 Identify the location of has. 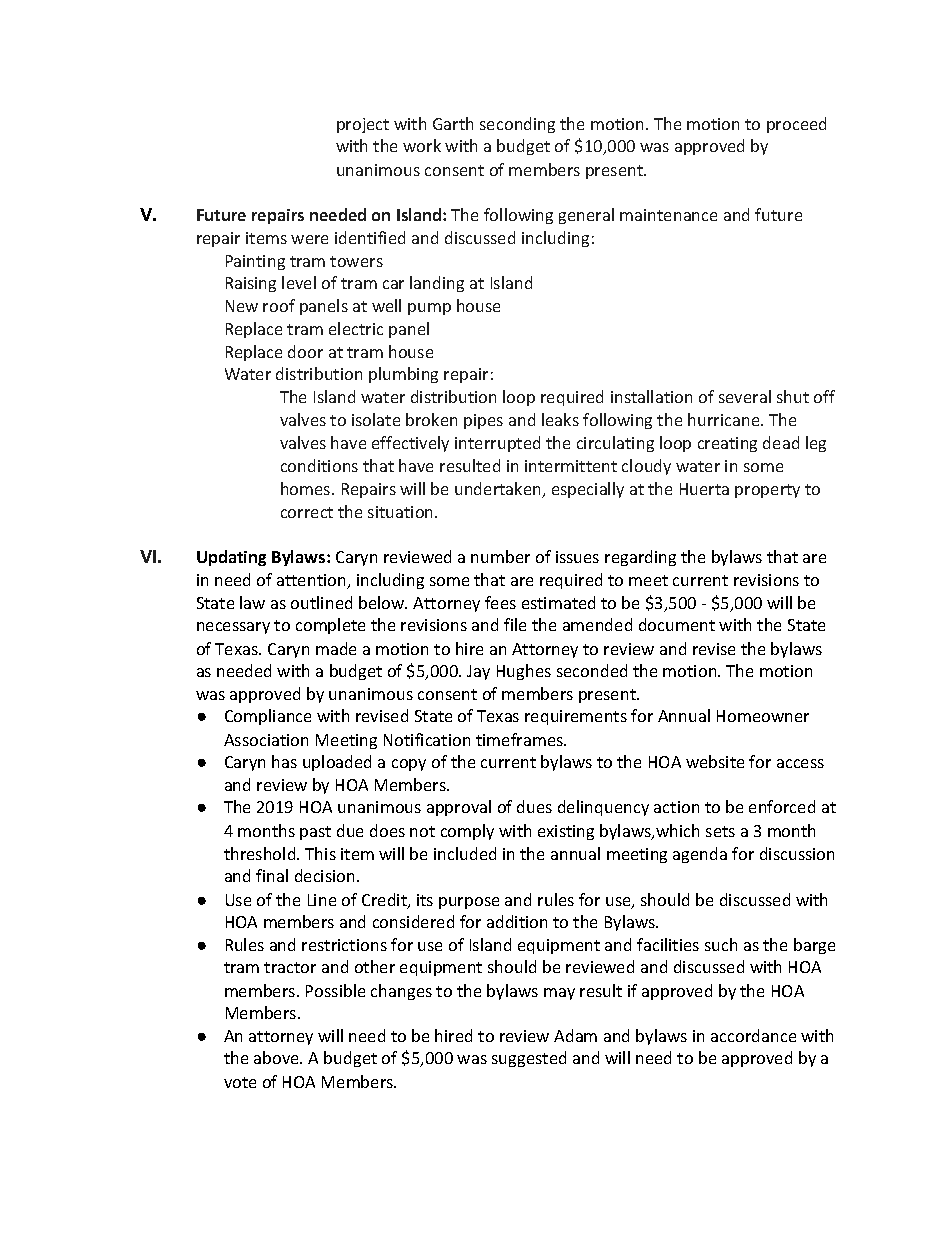
(284, 761).
